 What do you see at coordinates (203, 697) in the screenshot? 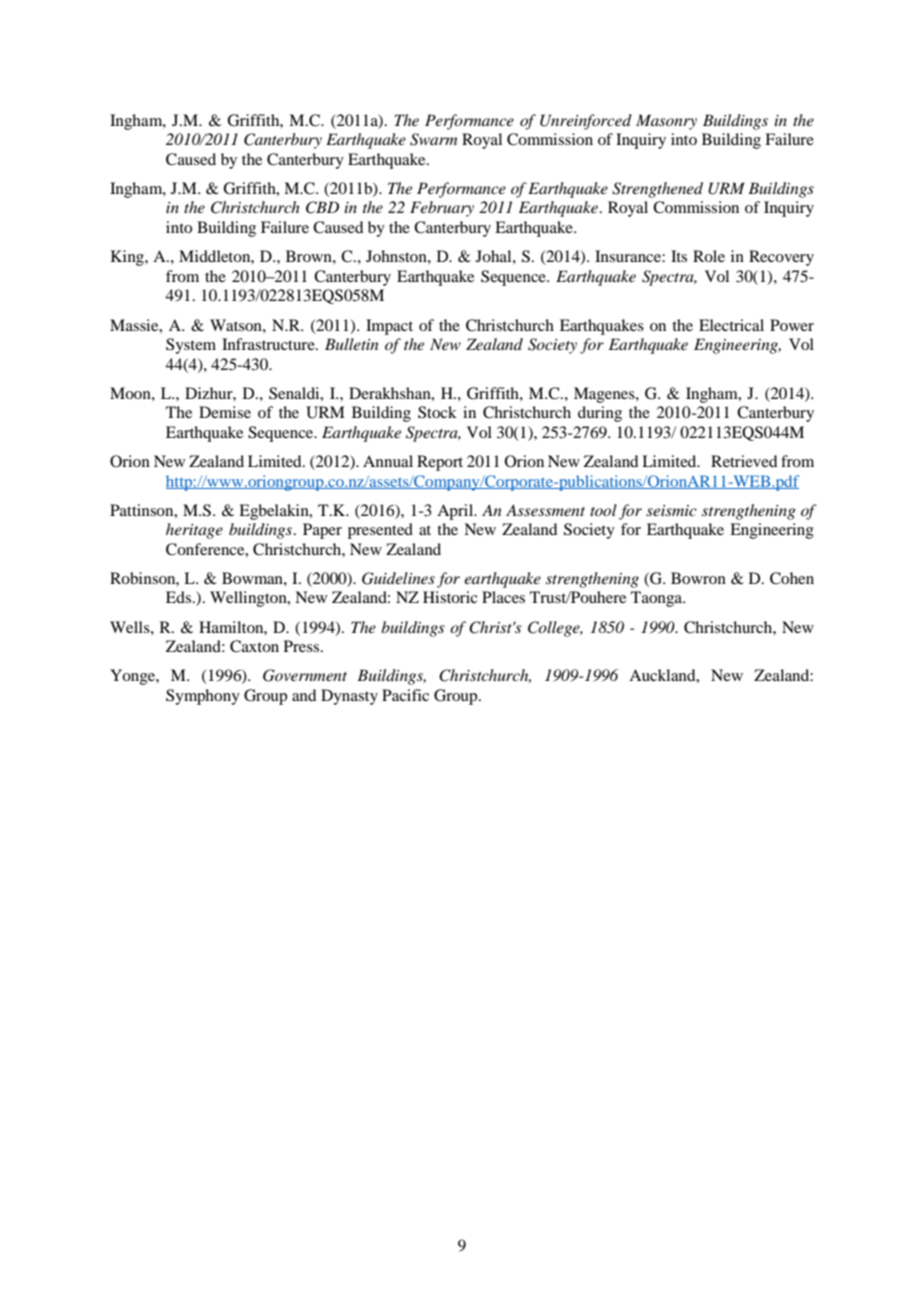
I see `Symphony` at bounding box center [203, 697].
